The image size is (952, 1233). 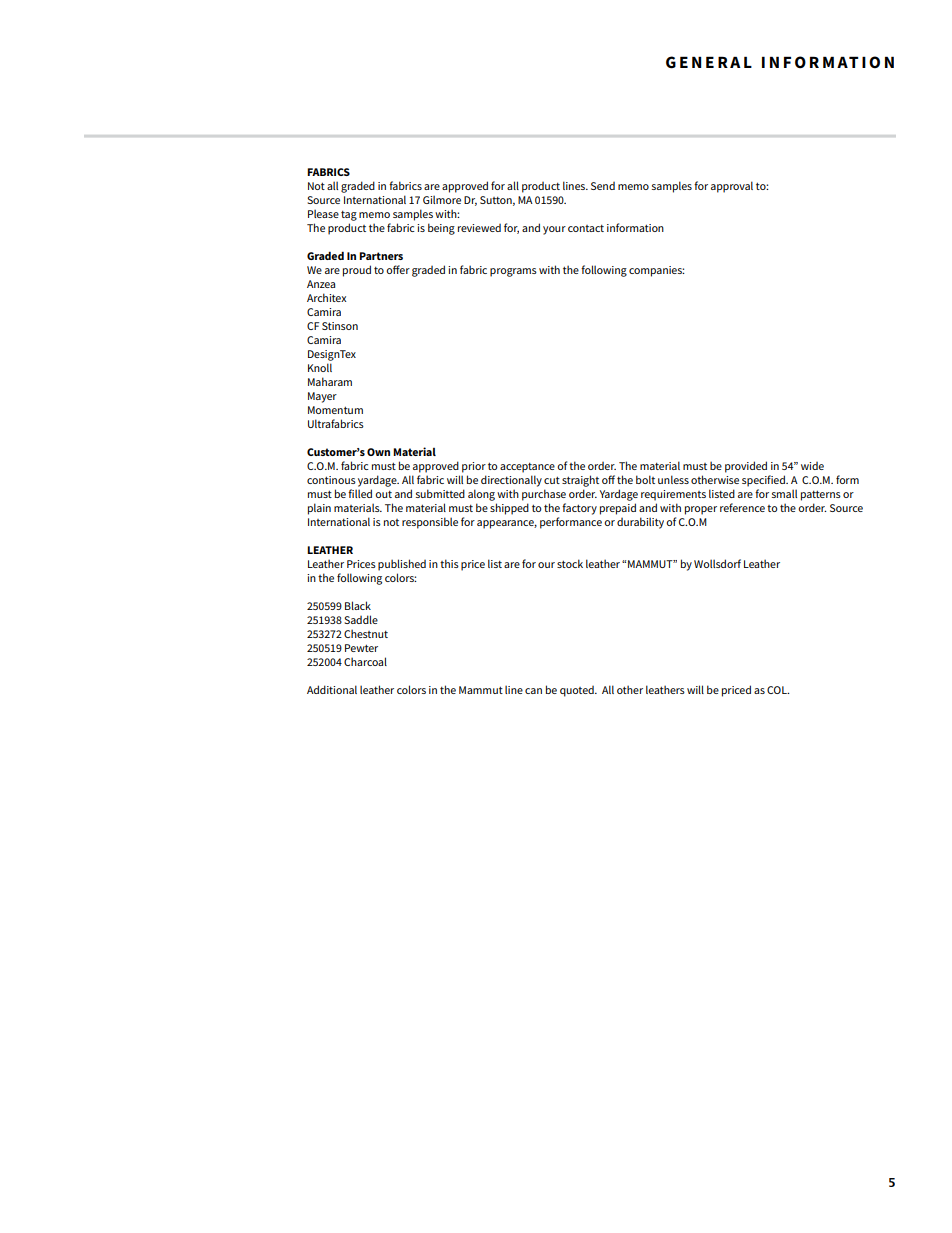 I want to click on published, so click(x=402, y=565).
